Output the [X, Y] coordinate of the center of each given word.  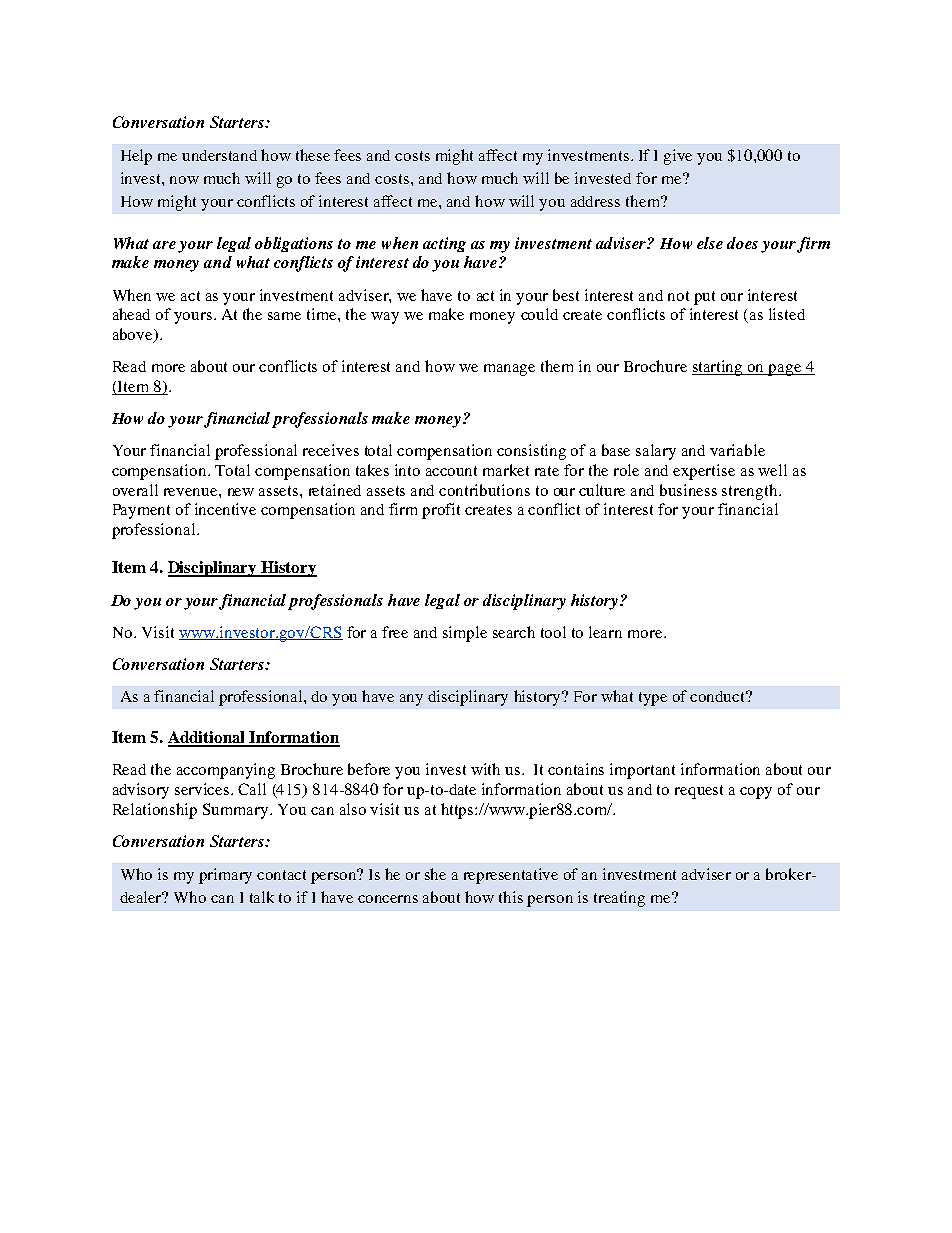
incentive [225, 509]
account [451, 471]
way [385, 318]
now [184, 180]
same [284, 316]
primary [225, 876]
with [485, 769]
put [704, 298]
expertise [704, 472]
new [241, 492]
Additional [208, 738]
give [678, 157]
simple [465, 634]
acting [444, 244]
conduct [719, 696]
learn [605, 632]
